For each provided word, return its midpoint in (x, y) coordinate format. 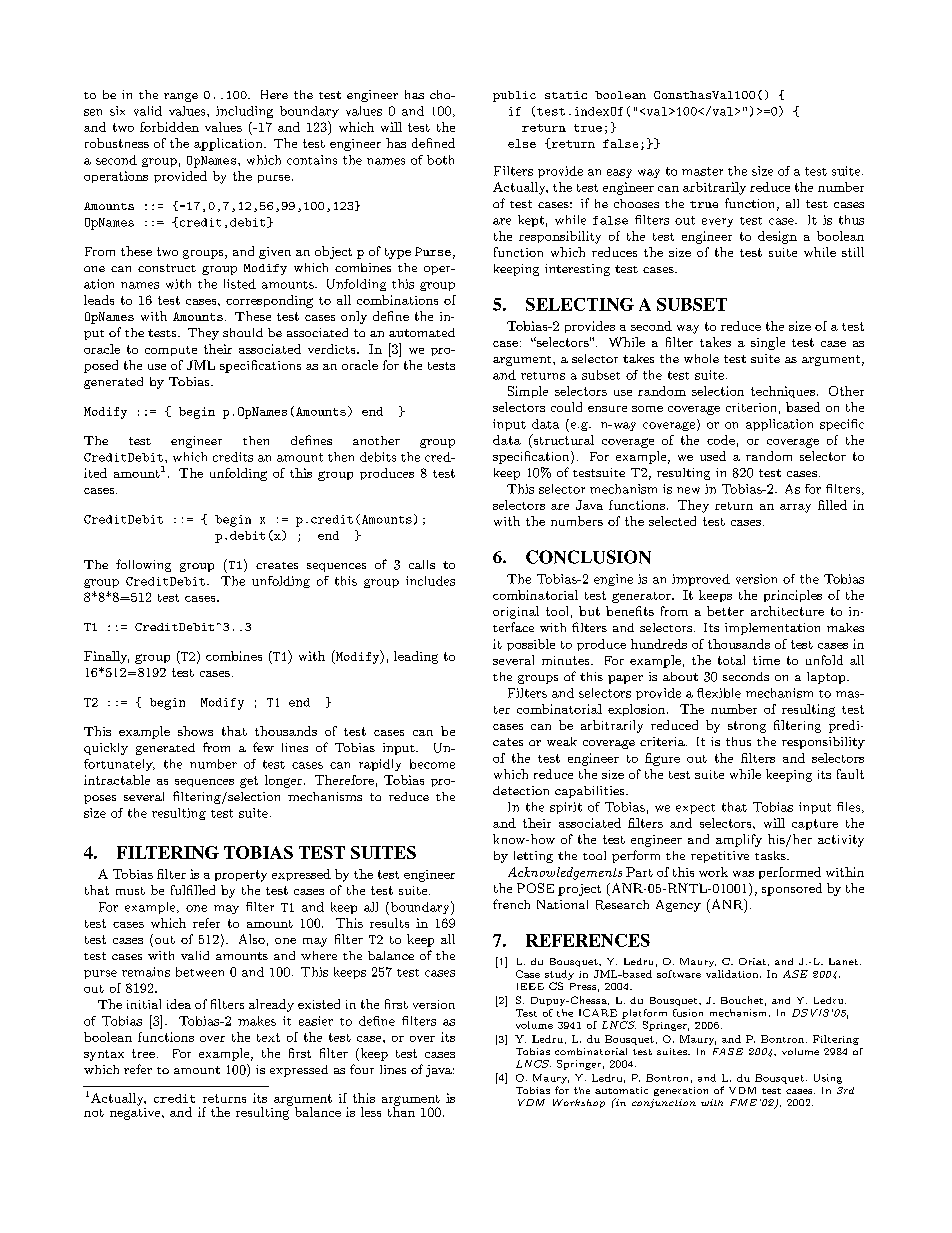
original (516, 612)
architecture (787, 611)
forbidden (169, 127)
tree (143, 1053)
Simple (528, 392)
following (143, 565)
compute (171, 351)
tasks (771, 855)
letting (533, 857)
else (522, 143)
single (768, 343)
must (130, 891)
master (702, 171)
